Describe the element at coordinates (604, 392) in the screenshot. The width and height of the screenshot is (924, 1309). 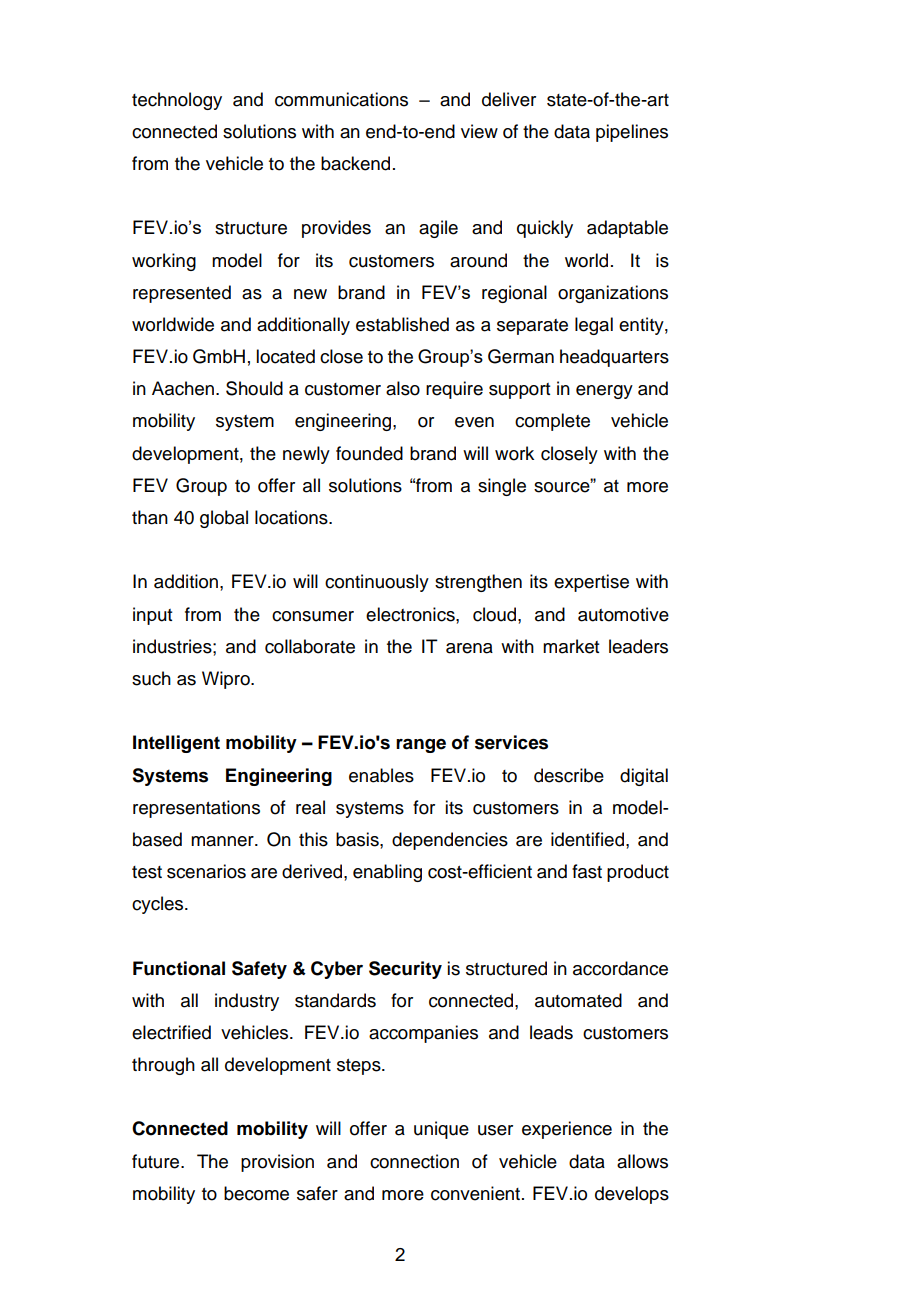
I see `energy` at that location.
